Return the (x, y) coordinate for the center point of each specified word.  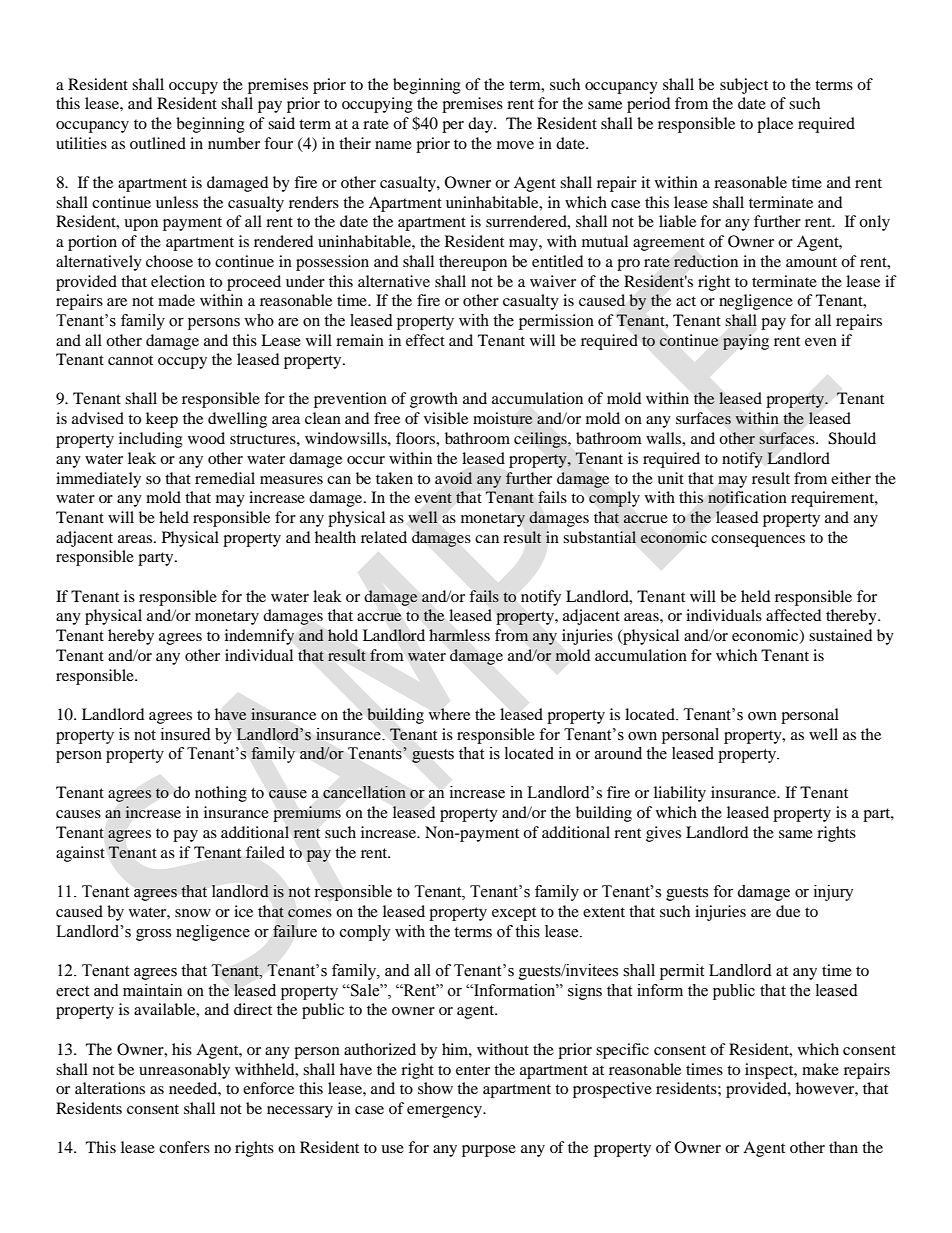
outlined (158, 143)
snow (193, 913)
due (788, 911)
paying (746, 342)
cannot (130, 360)
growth (434, 400)
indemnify (259, 637)
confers (184, 1147)
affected (793, 615)
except (514, 914)
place (775, 125)
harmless (459, 635)
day (481, 125)
